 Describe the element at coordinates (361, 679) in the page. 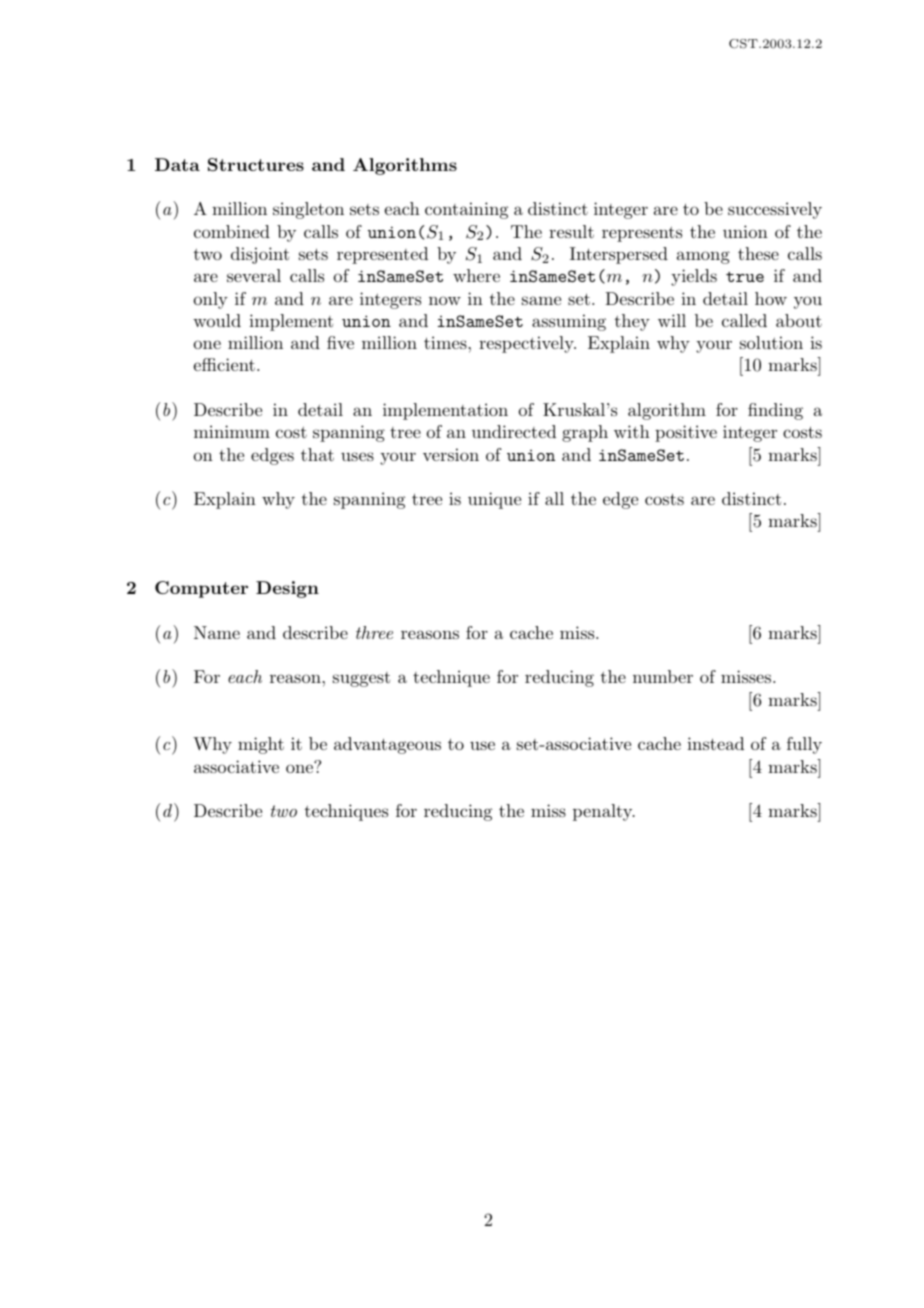

I see `suggest` at that location.
